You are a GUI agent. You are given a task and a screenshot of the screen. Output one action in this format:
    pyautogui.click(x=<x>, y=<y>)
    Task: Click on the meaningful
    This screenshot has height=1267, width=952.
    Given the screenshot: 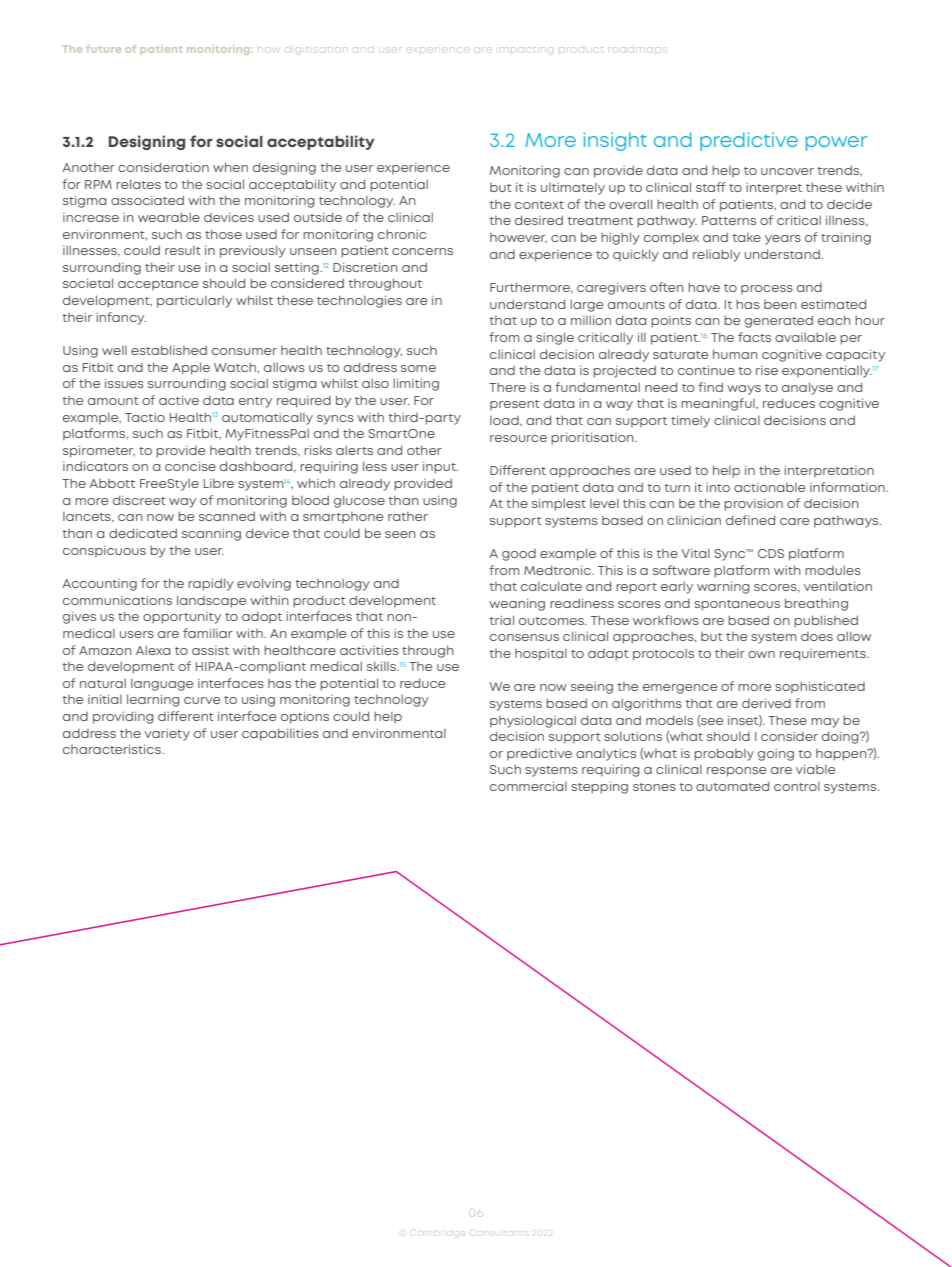 What is the action you would take?
    pyautogui.click(x=719, y=404)
